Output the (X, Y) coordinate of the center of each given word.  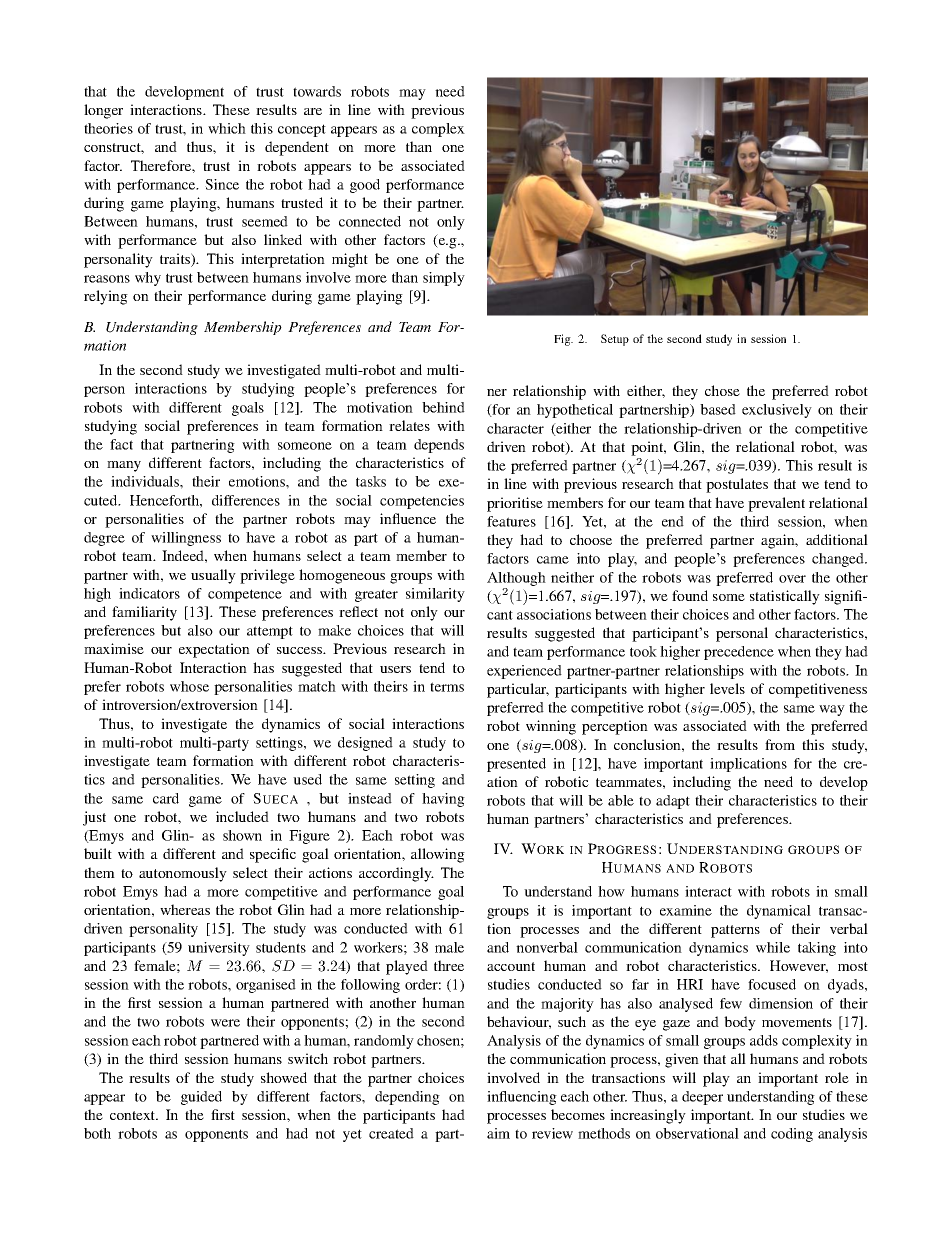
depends (439, 446)
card (166, 798)
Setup (615, 340)
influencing (522, 1098)
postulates (737, 485)
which (227, 128)
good (365, 186)
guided (201, 1098)
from (780, 744)
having (443, 800)
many (124, 466)
